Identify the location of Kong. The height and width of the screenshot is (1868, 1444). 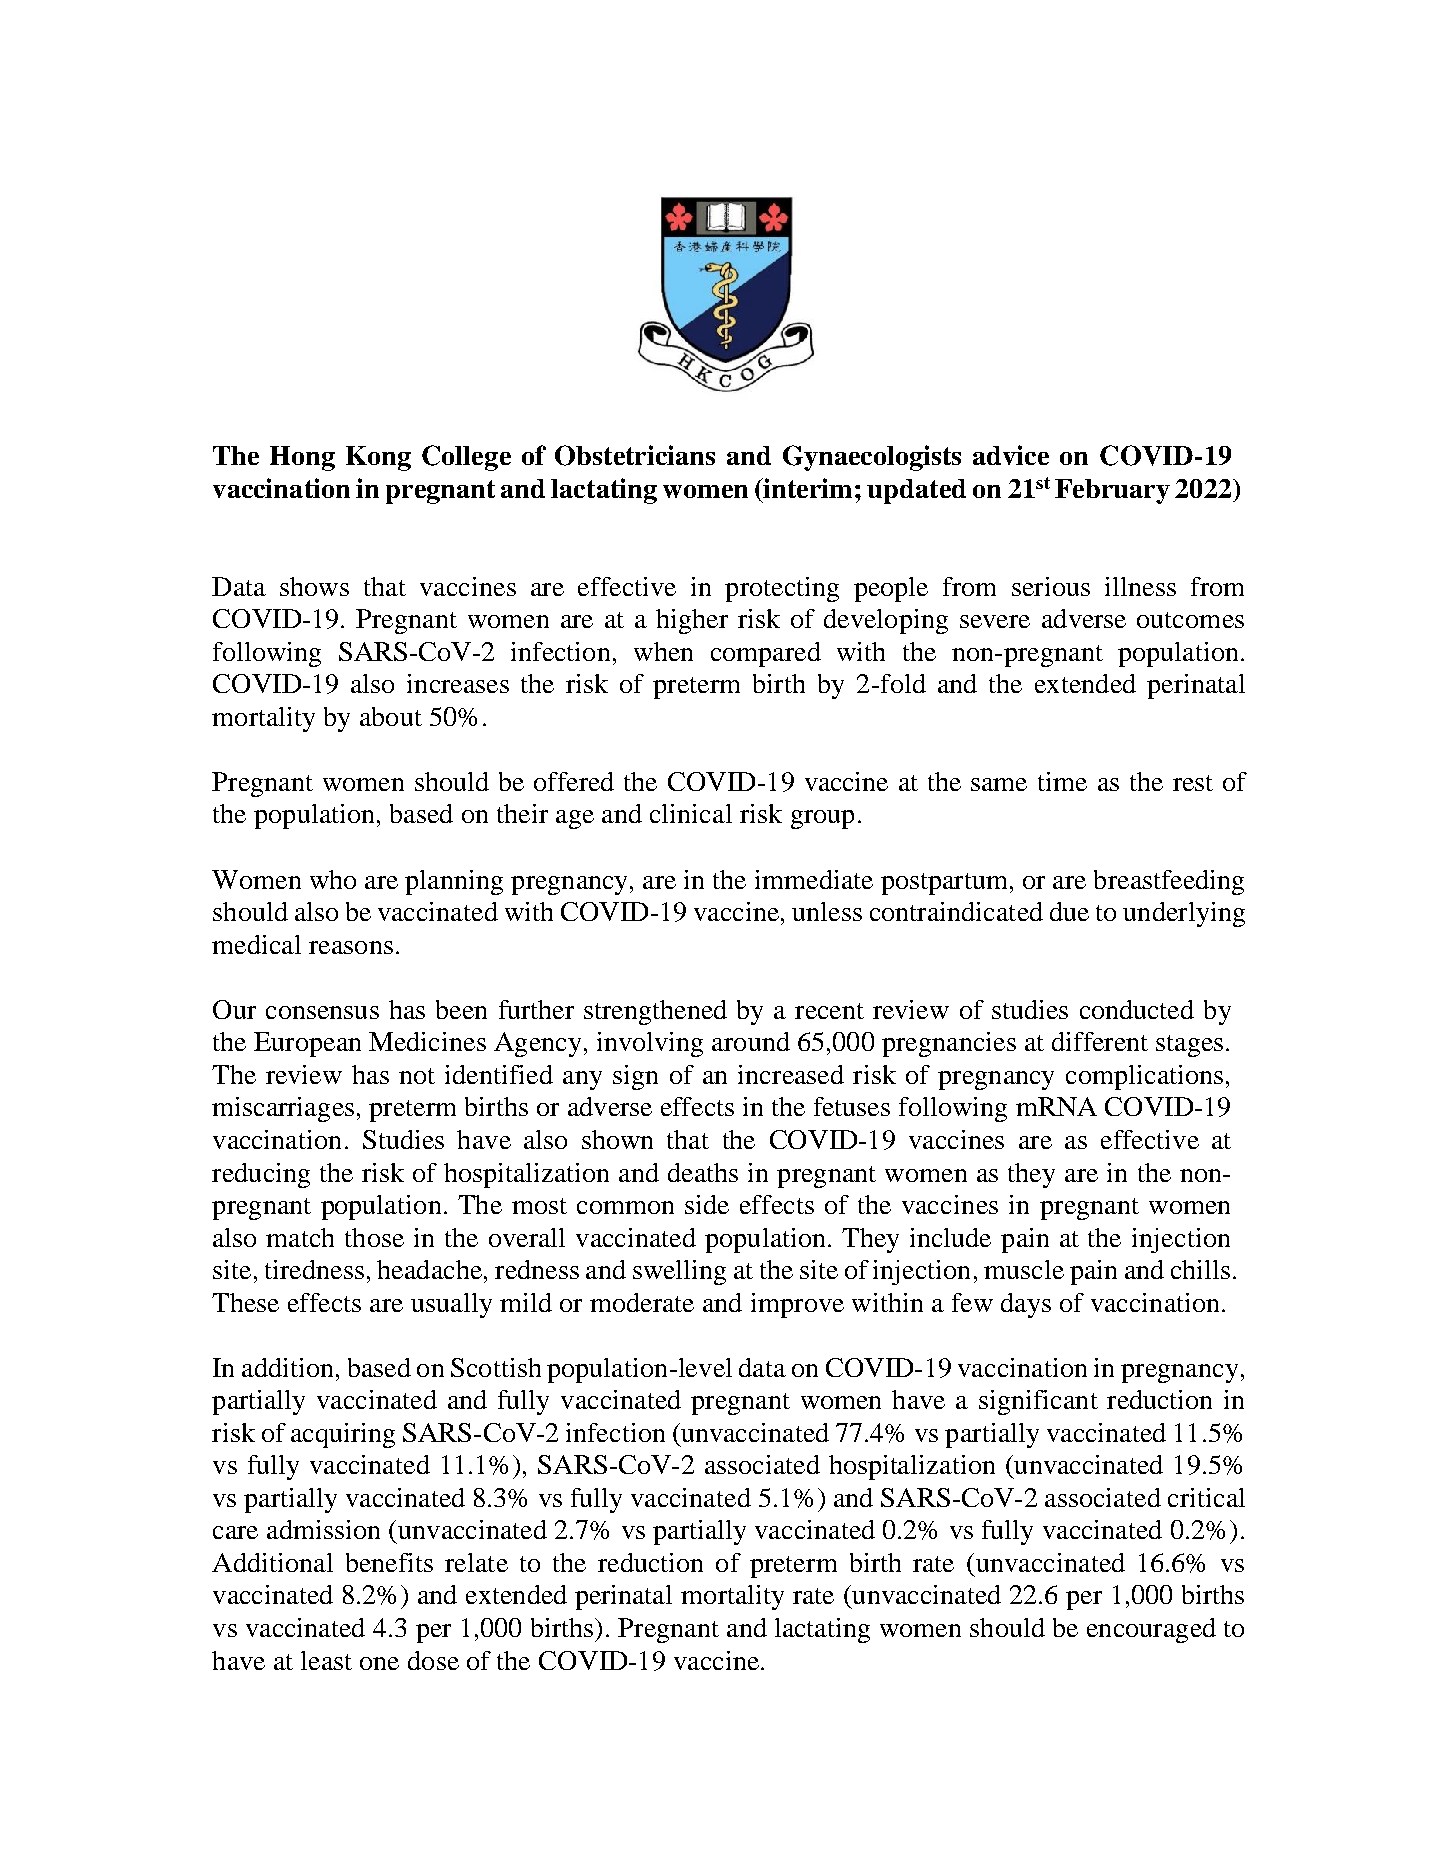
(378, 458).
